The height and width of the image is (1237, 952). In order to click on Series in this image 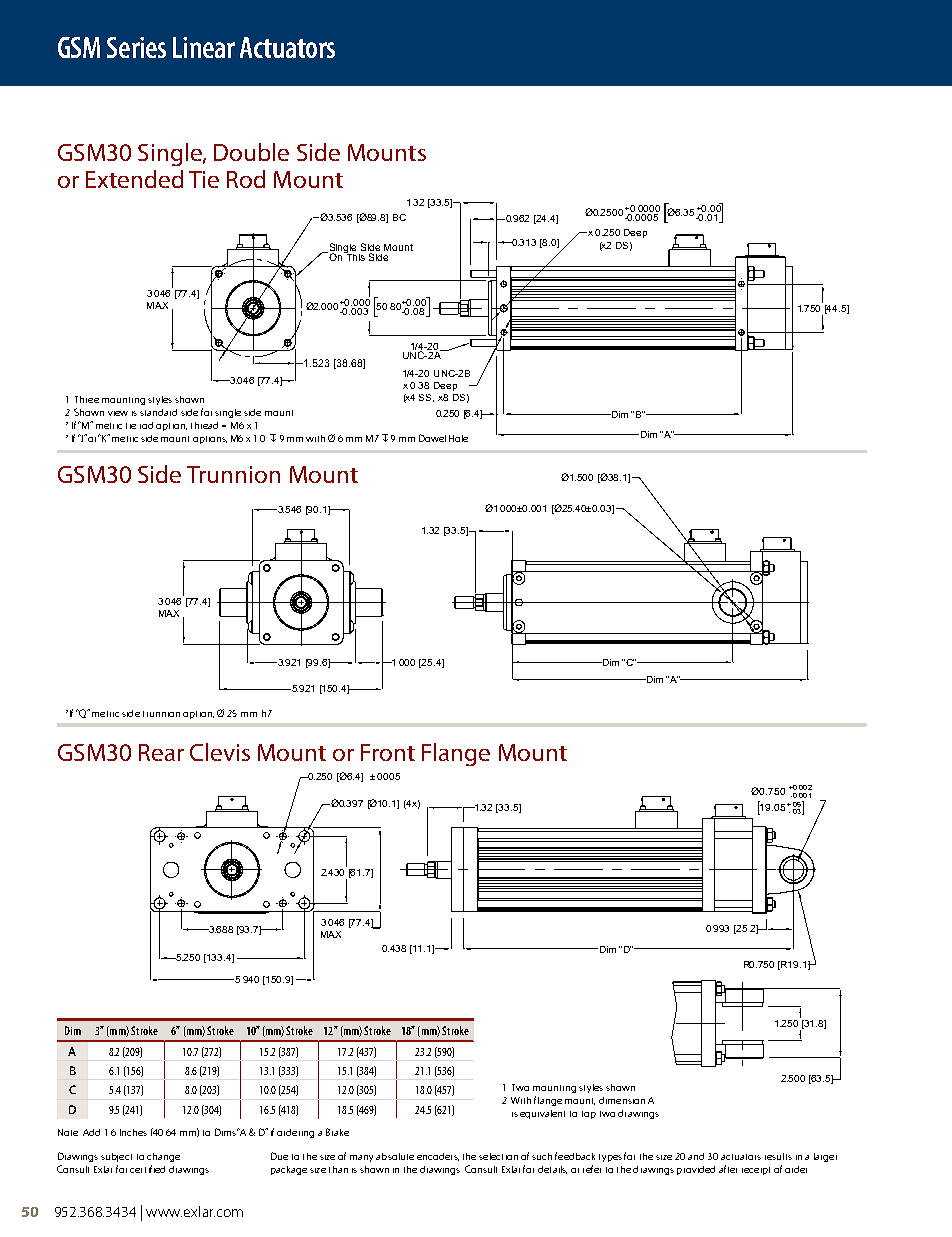, I will do `click(136, 47)`.
